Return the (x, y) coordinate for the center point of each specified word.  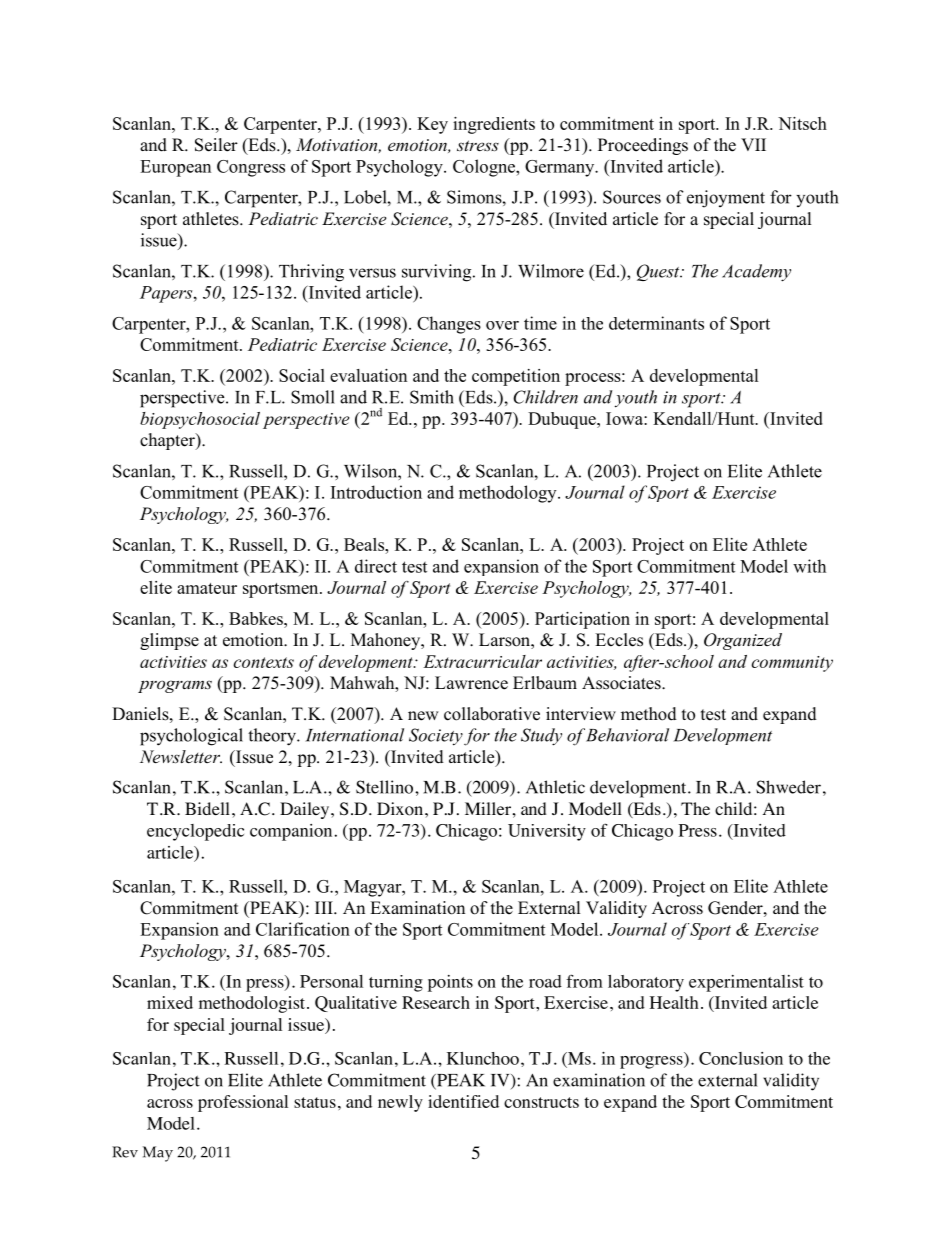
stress (478, 145)
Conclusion (741, 1058)
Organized (743, 641)
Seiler (216, 145)
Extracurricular (482, 661)
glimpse (169, 641)
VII (753, 144)
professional (243, 1103)
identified (463, 1101)
